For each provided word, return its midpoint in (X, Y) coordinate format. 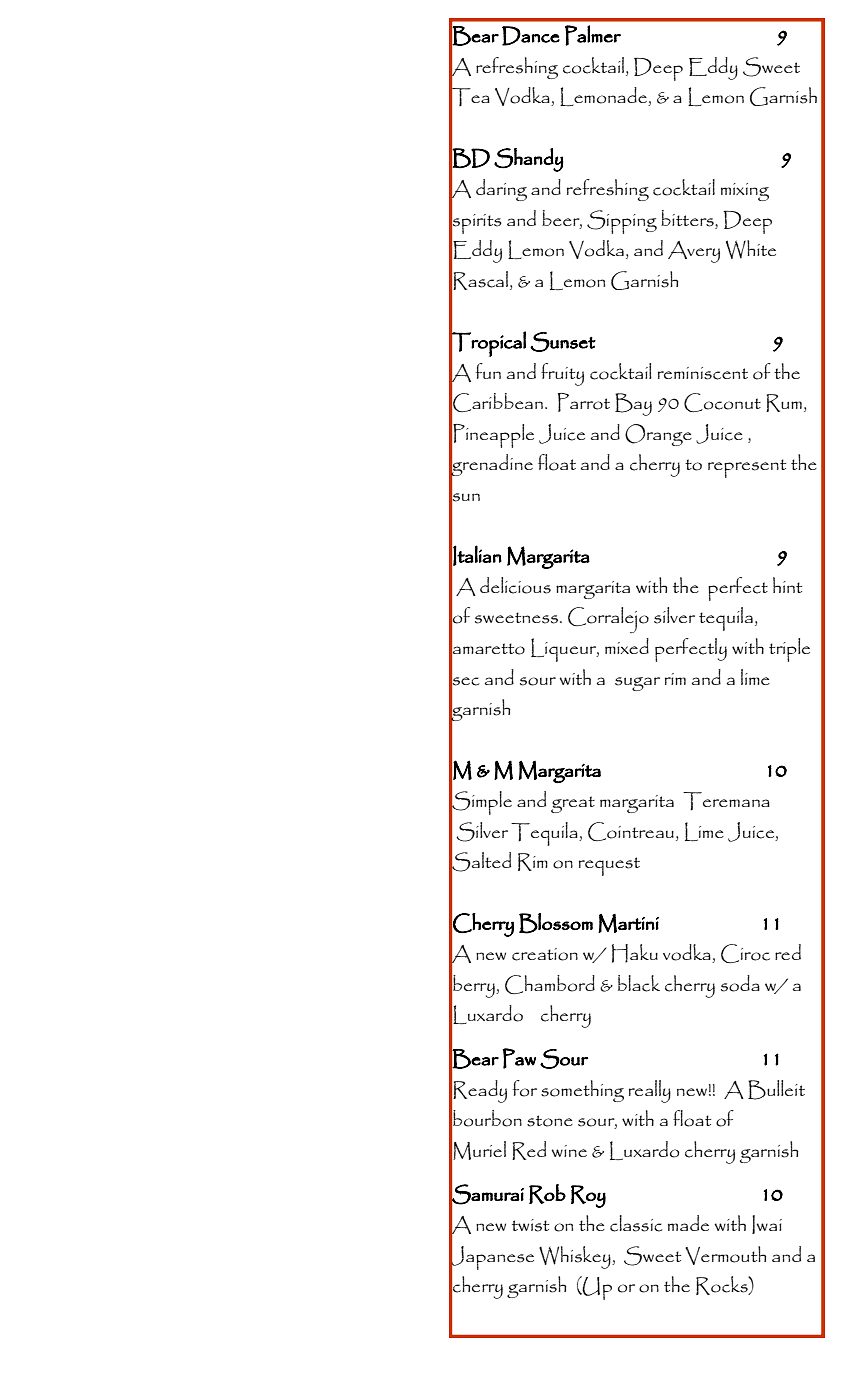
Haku (635, 953)
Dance (531, 36)
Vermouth (726, 1255)
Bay (633, 404)
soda (740, 983)
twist (530, 1225)
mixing (745, 192)
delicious (515, 585)
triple (789, 650)
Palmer (593, 35)
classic (636, 1223)
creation (545, 954)
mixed (627, 646)
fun (488, 371)
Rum (784, 403)
